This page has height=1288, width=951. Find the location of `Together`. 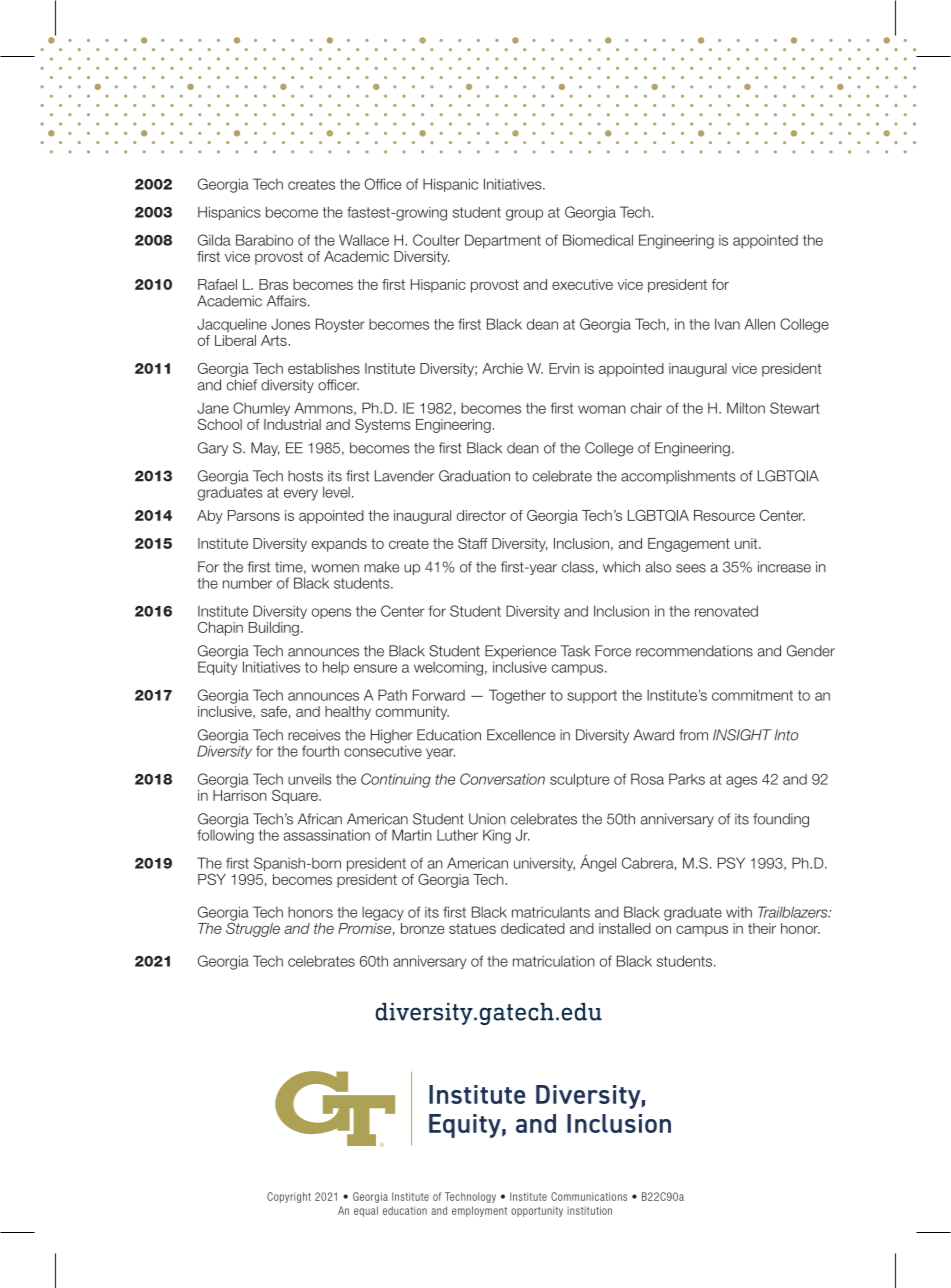

Together is located at coordinates (517, 696).
